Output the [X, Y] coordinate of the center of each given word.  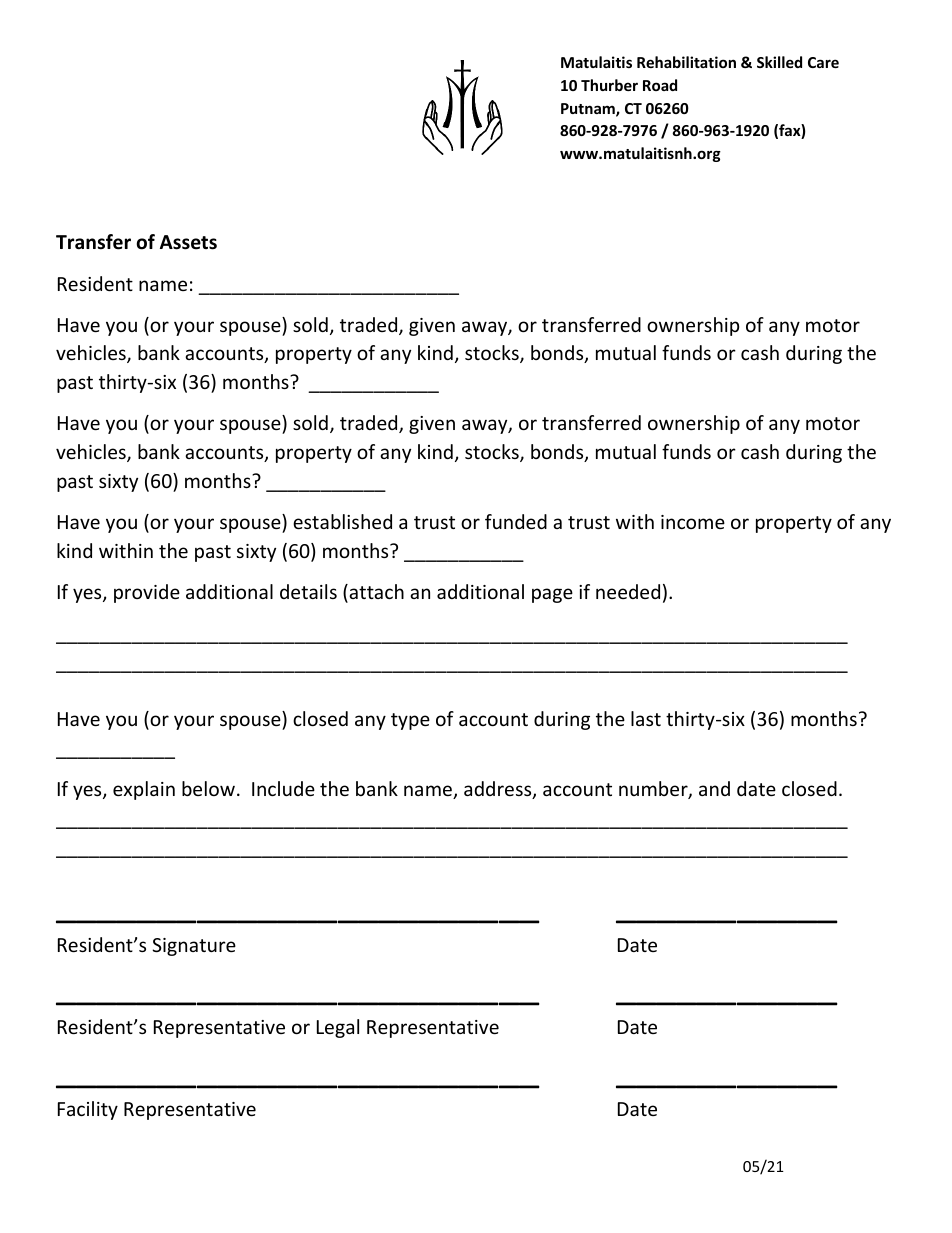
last [646, 718]
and [714, 788]
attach [375, 593]
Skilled [779, 62]
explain [144, 790]
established [342, 521]
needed [628, 591]
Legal [338, 1028]
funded [516, 521]
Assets [188, 242]
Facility [88, 1110]
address [499, 790]
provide [147, 593]
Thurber [609, 85]
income [693, 522]
